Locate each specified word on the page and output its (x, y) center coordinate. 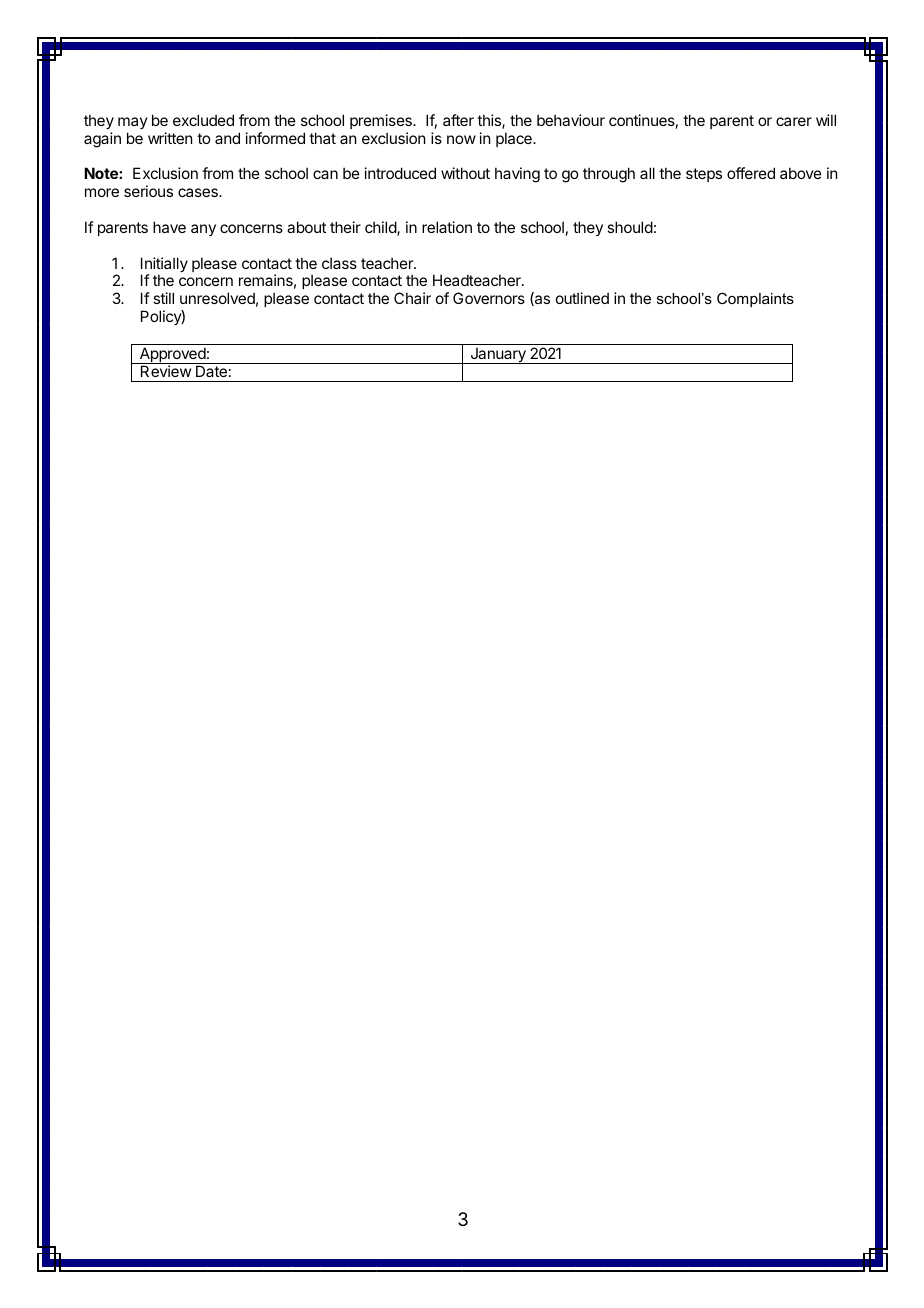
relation (447, 227)
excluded (203, 120)
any (203, 230)
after (458, 120)
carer (794, 121)
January (498, 356)
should (630, 227)
